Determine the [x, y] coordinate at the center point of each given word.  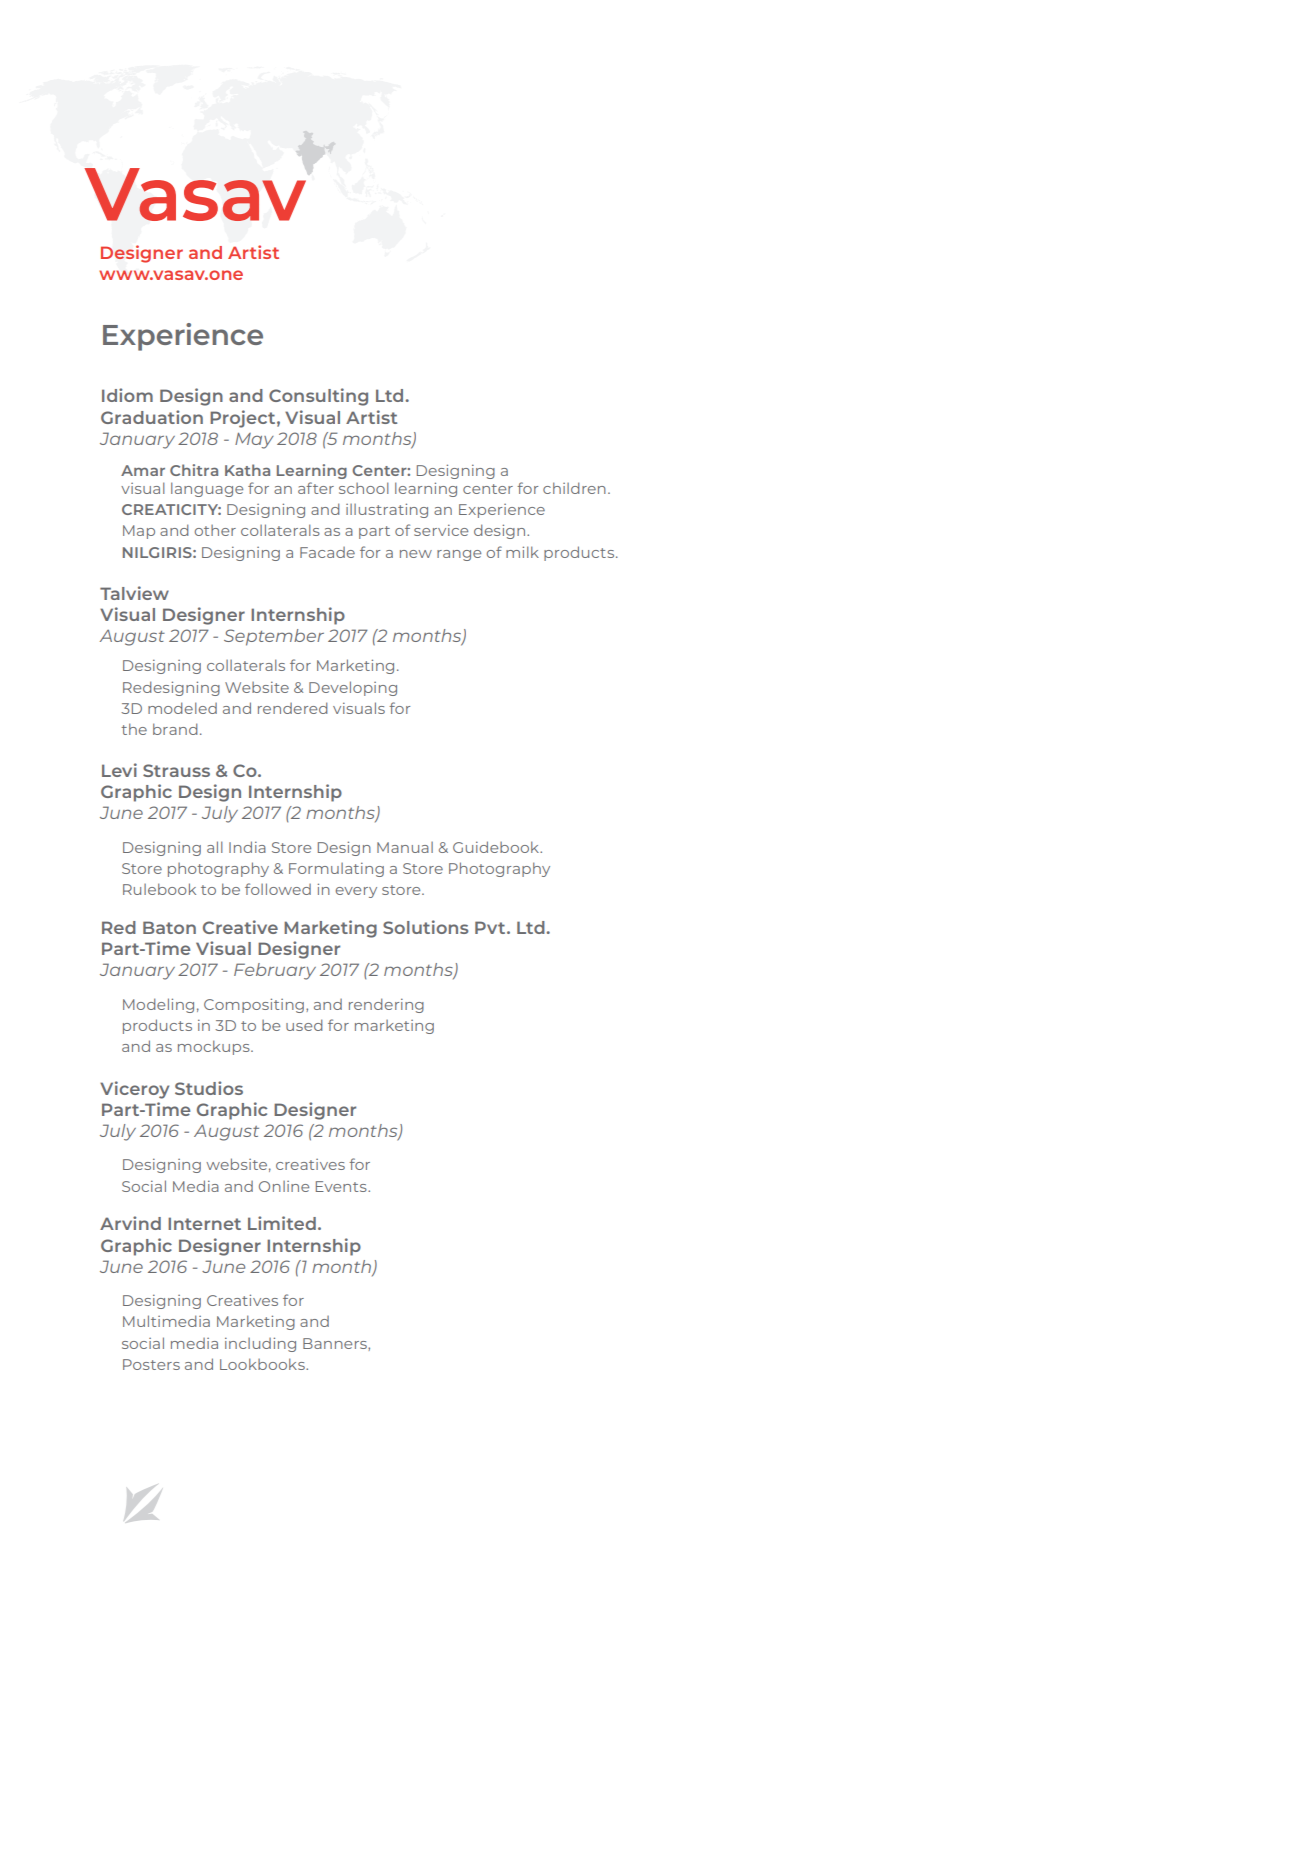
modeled [182, 708]
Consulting [318, 397]
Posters [151, 1364]
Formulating [336, 870]
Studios [209, 1088]
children [574, 488]
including [260, 1344]
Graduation [152, 417]
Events [342, 1186]
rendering [386, 1005]
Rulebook [159, 889]
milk [522, 552]
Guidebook [497, 847]
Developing [353, 688]
